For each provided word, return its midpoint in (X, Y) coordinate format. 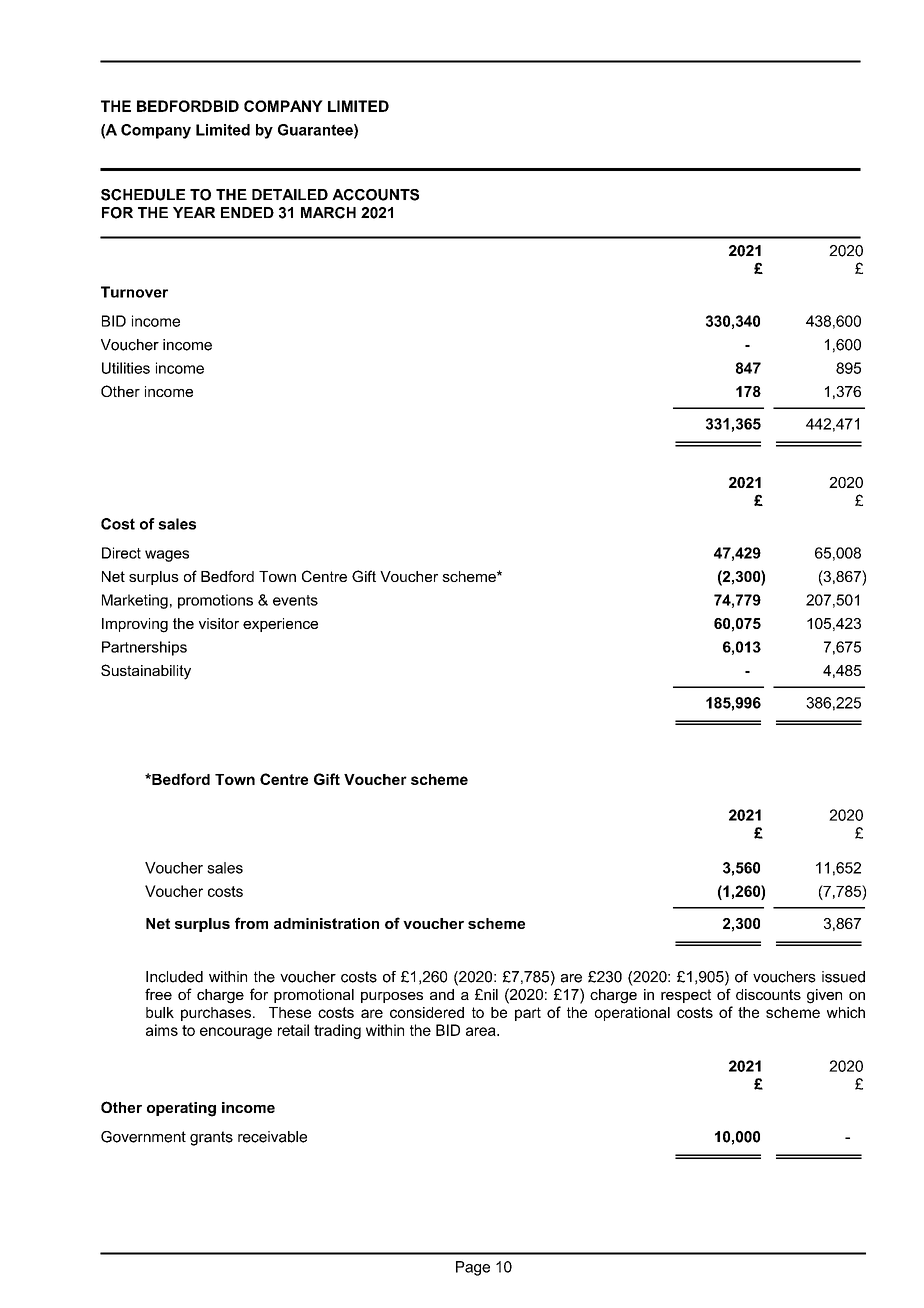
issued (843, 977)
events (295, 600)
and (442, 994)
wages (167, 556)
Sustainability (146, 672)
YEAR (194, 212)
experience (280, 625)
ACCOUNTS (375, 195)
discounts (768, 994)
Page (473, 1268)
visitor (219, 623)
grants (211, 1138)
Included (174, 977)
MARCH (328, 213)
